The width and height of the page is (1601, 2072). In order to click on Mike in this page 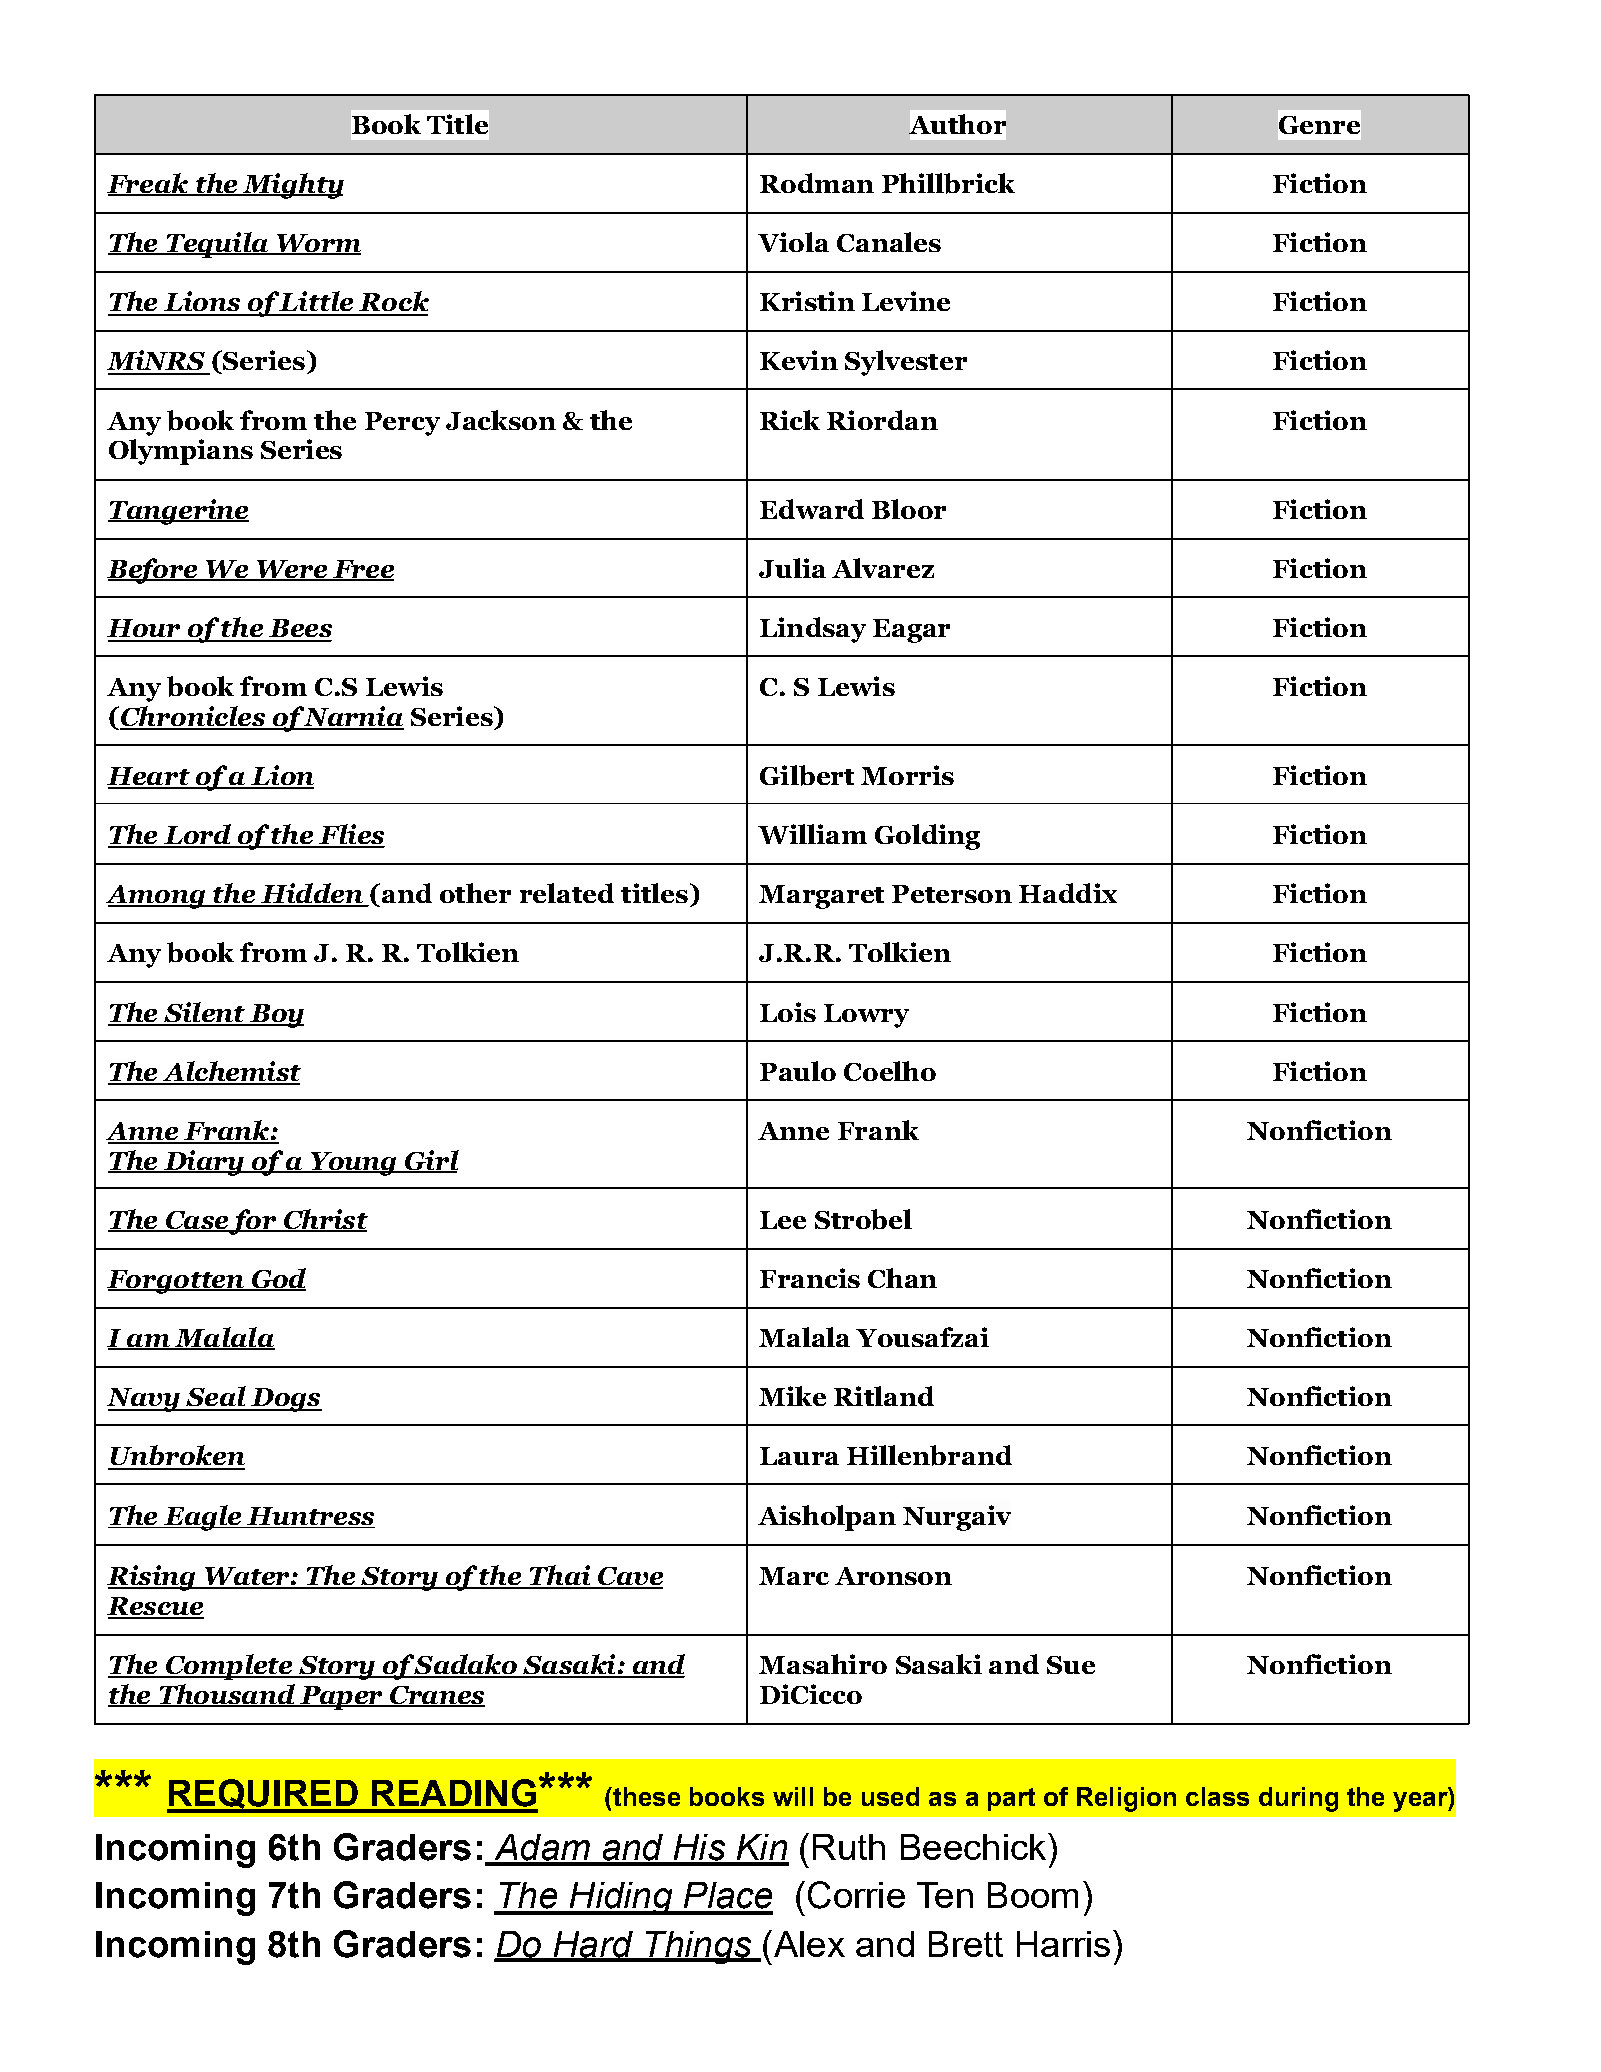, I will do `click(792, 1396)`.
